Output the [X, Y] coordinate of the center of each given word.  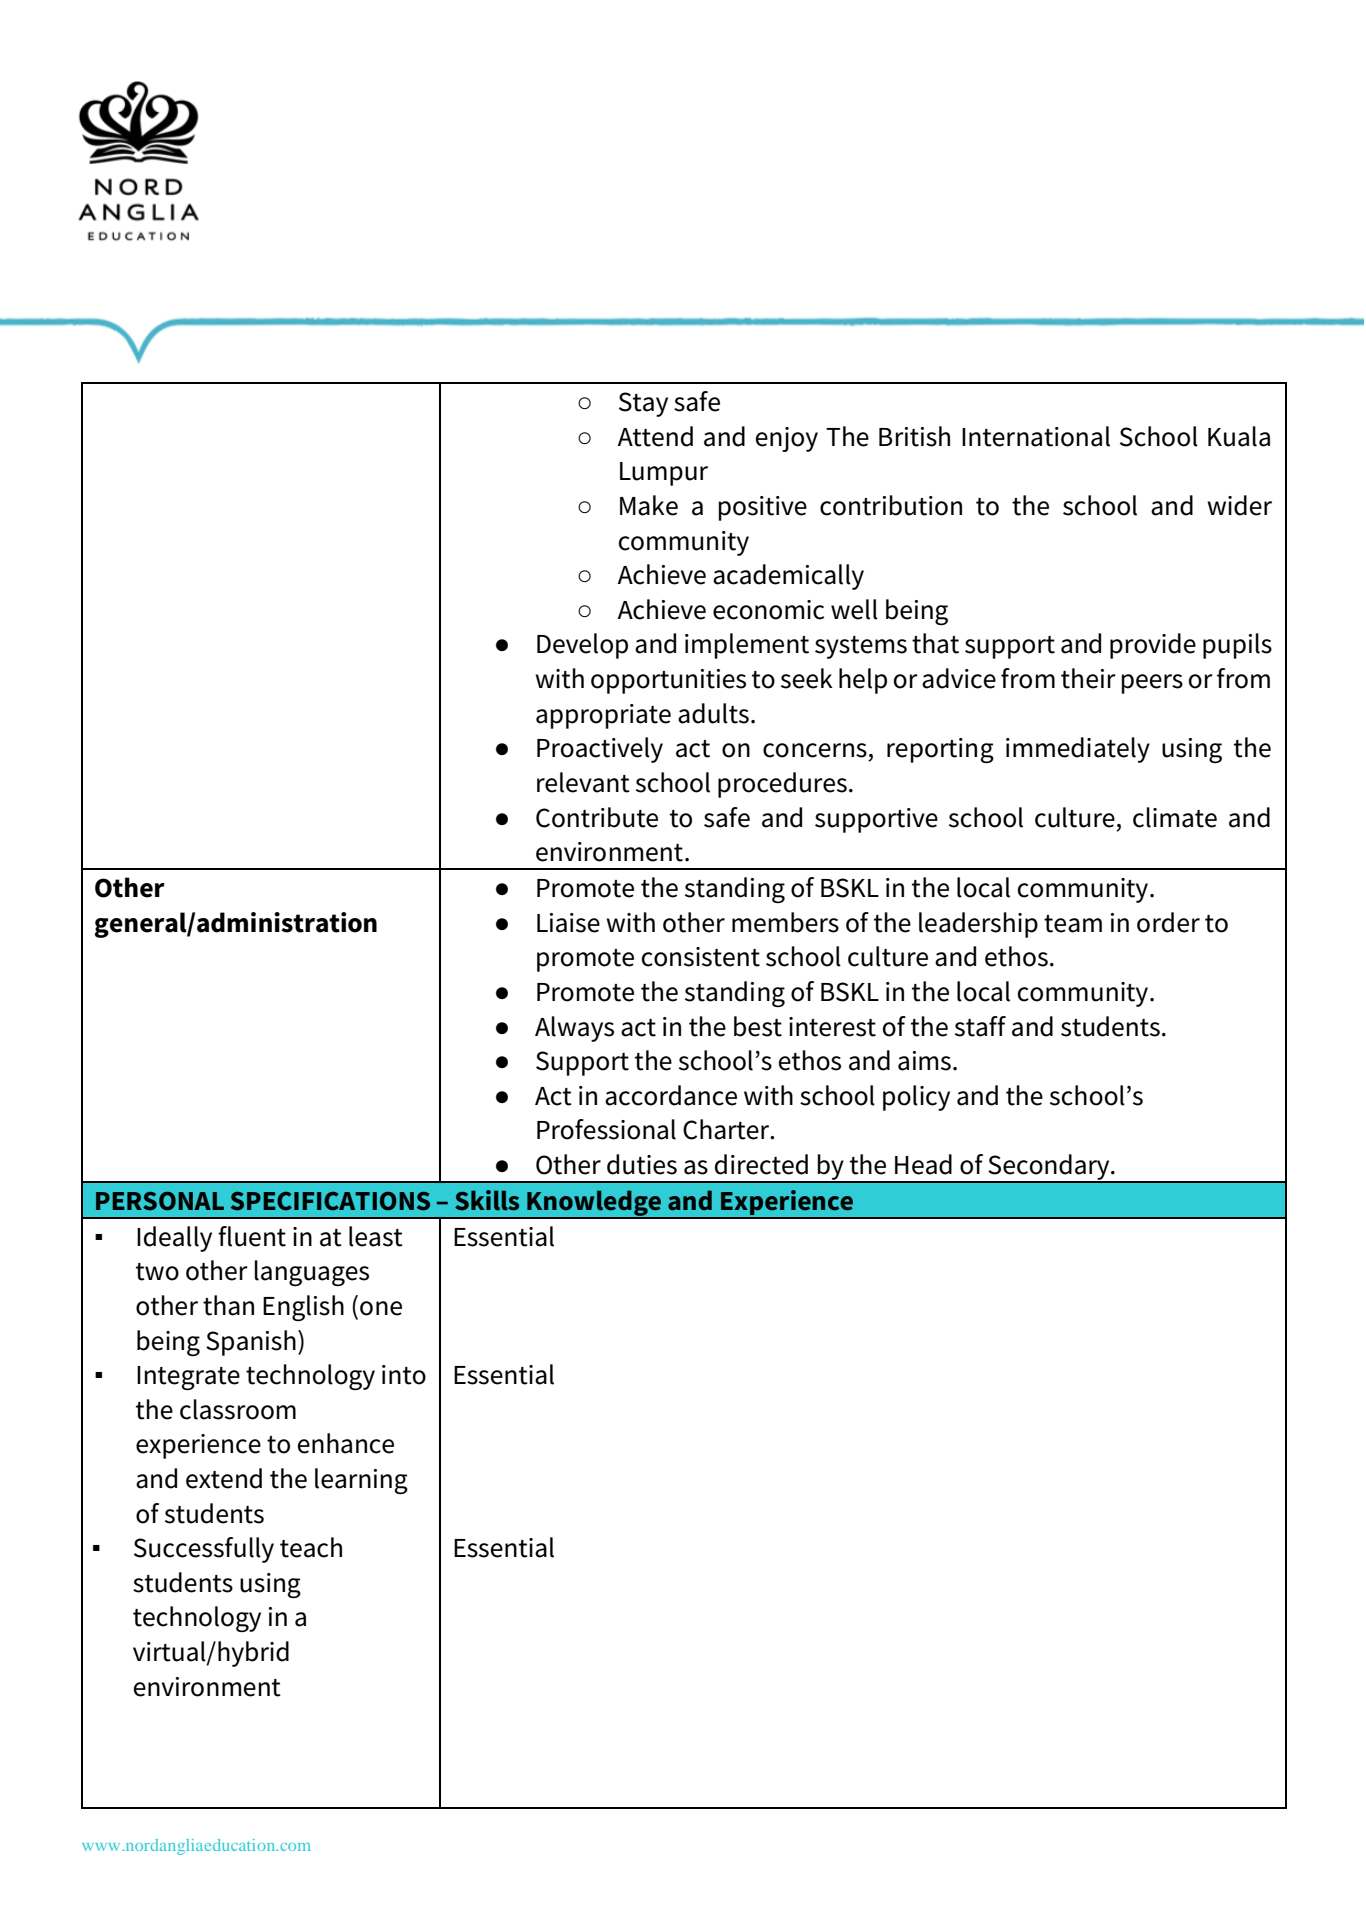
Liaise [568, 923]
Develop [582, 646]
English [303, 1308]
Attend [655, 436]
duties [642, 1164]
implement [747, 646]
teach [311, 1547]
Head [923, 1164]
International [1036, 436]
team [1073, 924]
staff [980, 1026]
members [785, 922]
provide [1153, 646]
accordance [671, 1095]
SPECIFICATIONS [330, 1201]
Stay [643, 404]
